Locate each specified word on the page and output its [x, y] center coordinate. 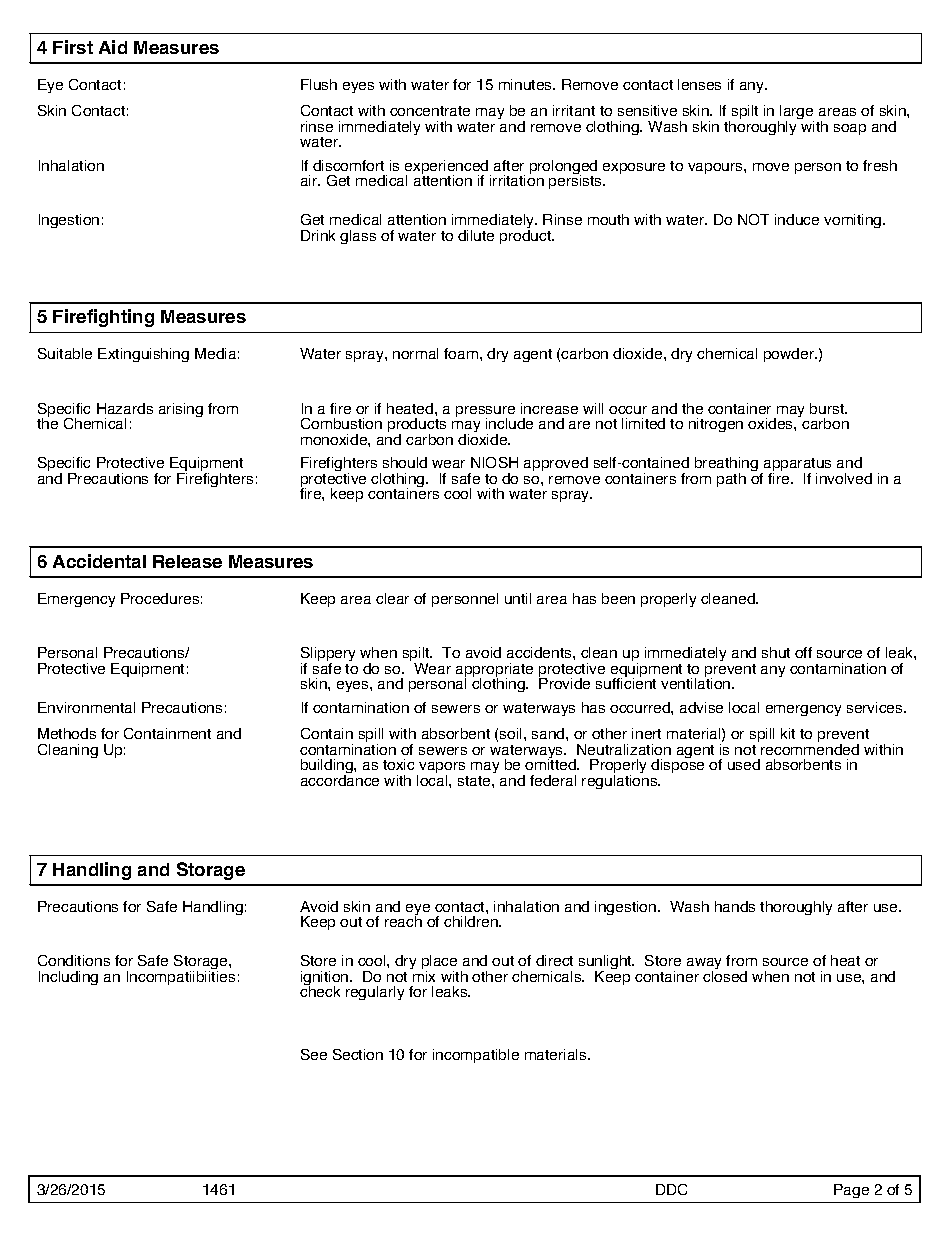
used [744, 764]
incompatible [476, 1056]
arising [181, 410]
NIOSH [494, 462]
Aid [113, 47]
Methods [67, 733]
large [796, 114]
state [475, 781]
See [314, 1054]
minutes [526, 84]
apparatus [796, 466]
